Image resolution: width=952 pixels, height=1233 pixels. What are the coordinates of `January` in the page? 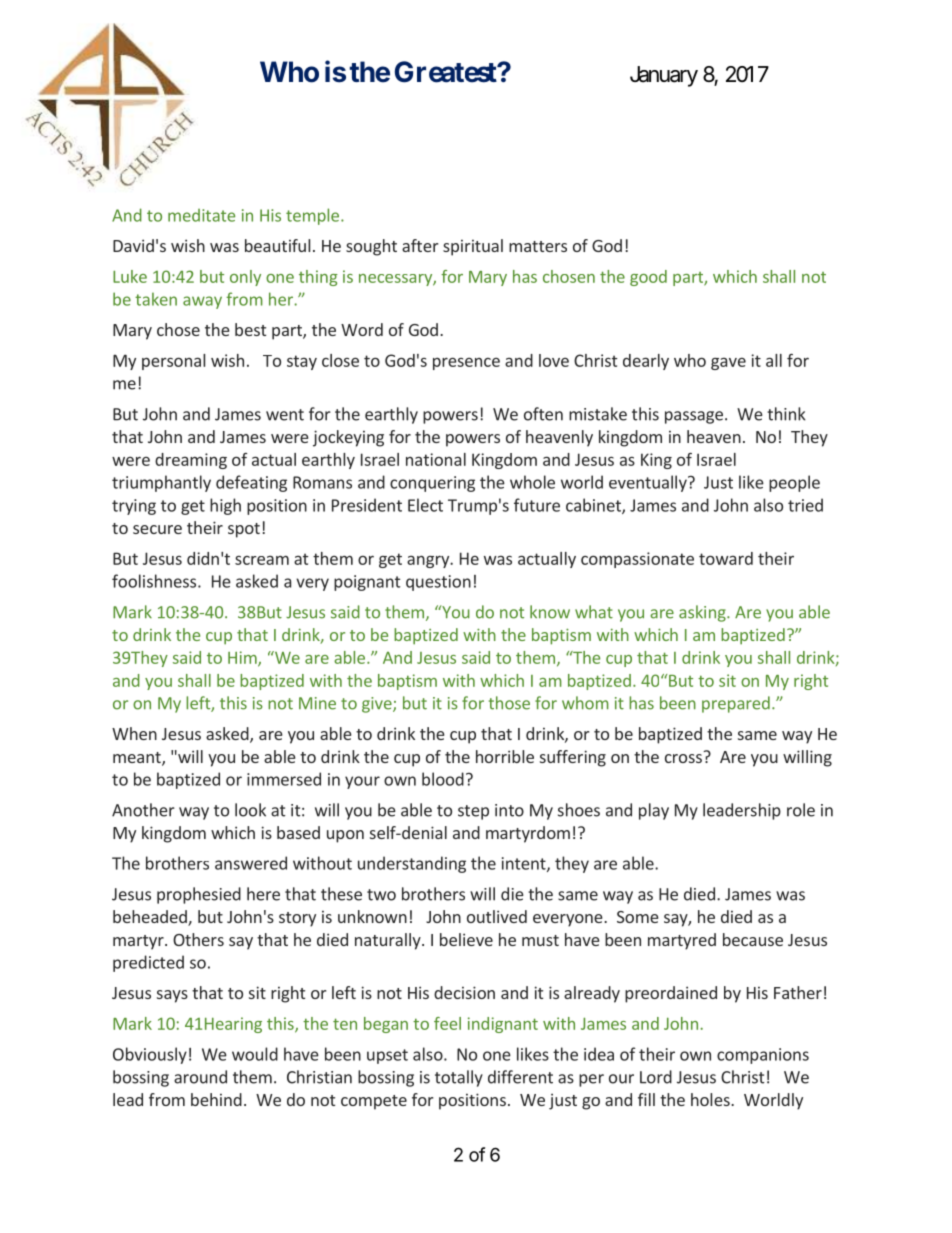 It's located at (664, 76).
